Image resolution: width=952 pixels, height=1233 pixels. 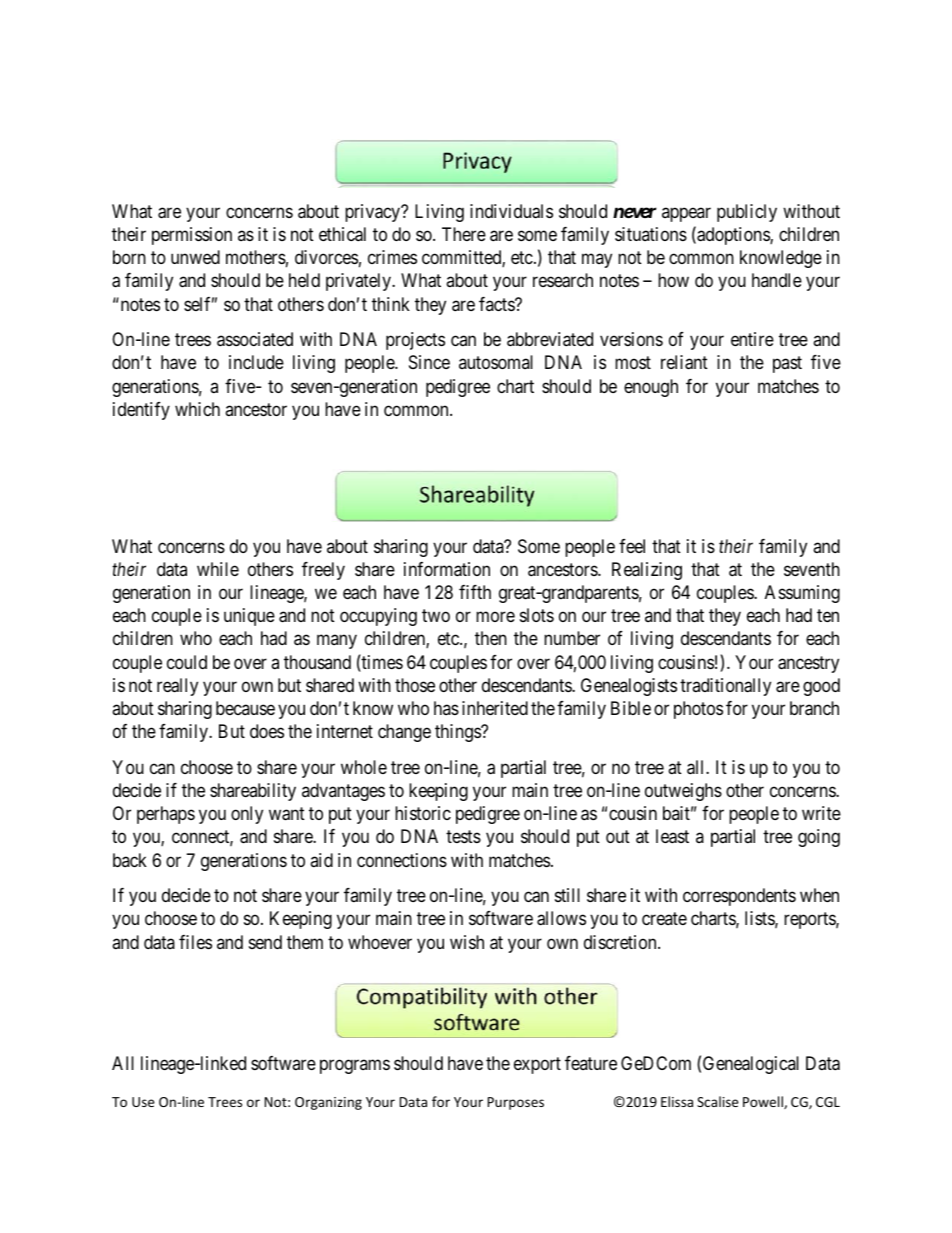 What do you see at coordinates (187, 662) in the screenshot?
I see `could` at bounding box center [187, 662].
